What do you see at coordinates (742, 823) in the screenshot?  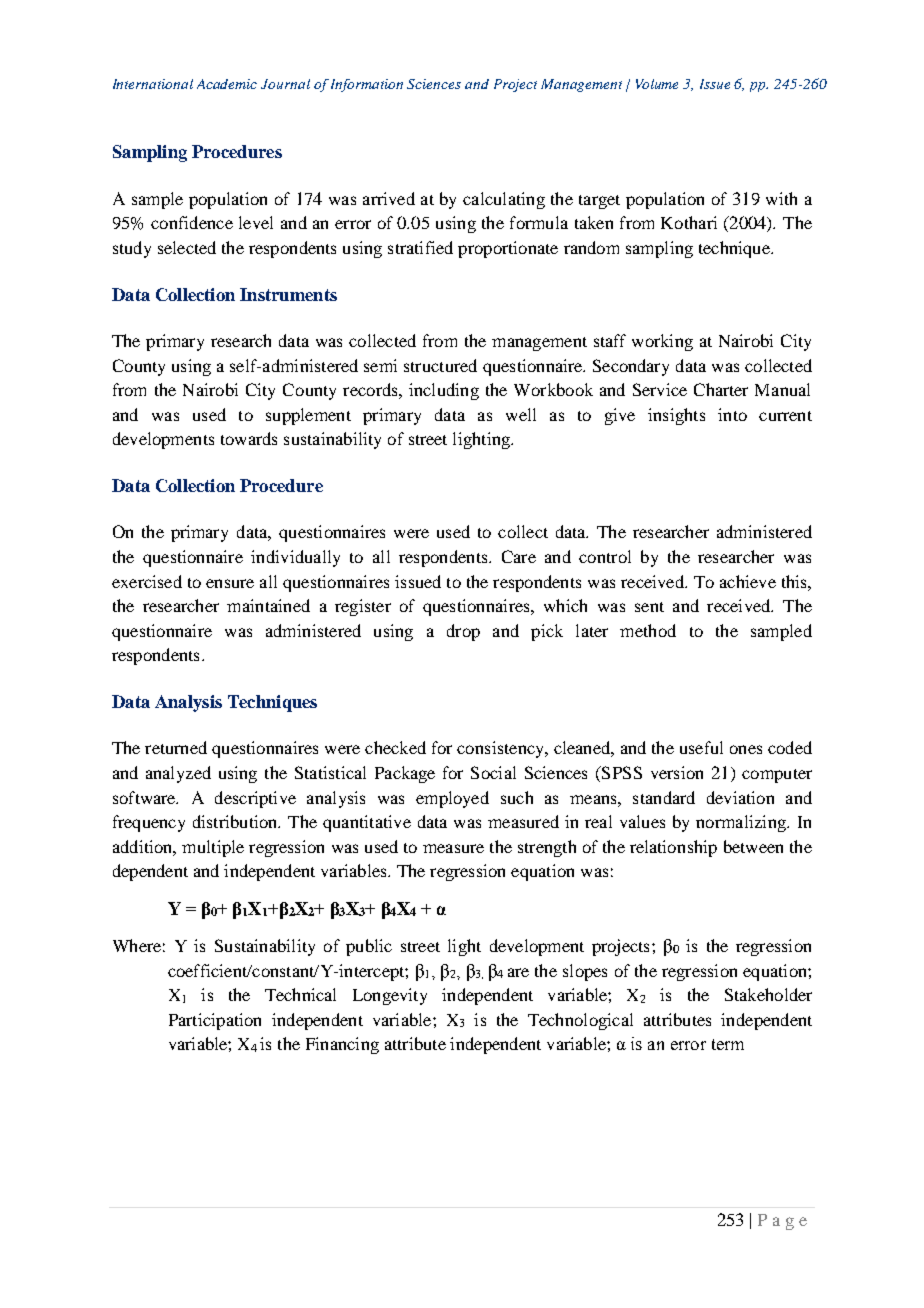 I see `normalizing` at bounding box center [742, 823].
